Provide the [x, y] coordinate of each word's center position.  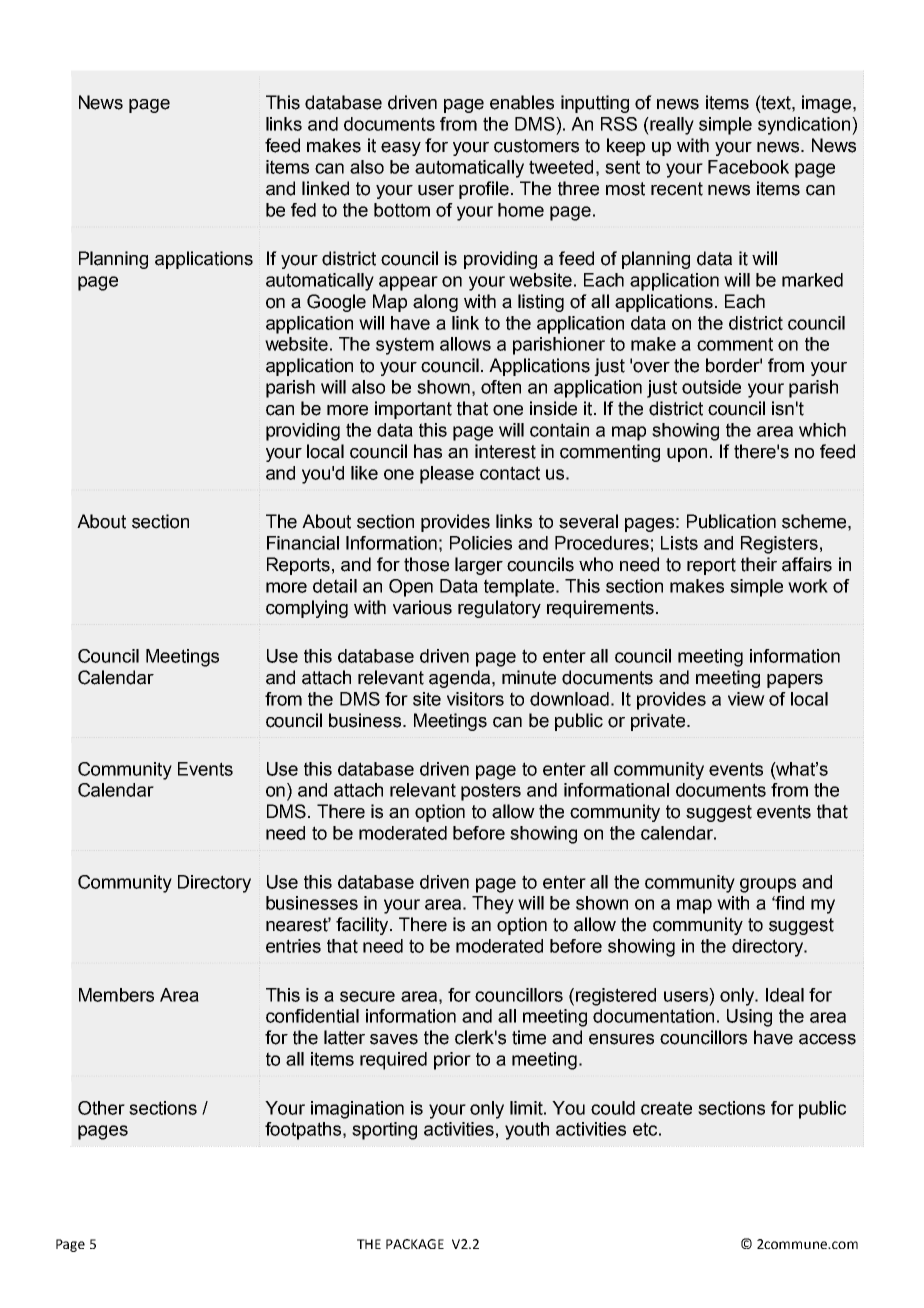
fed [303, 210]
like [364, 473]
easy [401, 149]
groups [768, 885]
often [501, 387]
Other [101, 1108]
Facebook [748, 167]
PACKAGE [415, 1244]
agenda [461, 679]
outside [711, 387]
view [746, 699]
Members [116, 995]
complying [307, 609]
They [493, 905]
